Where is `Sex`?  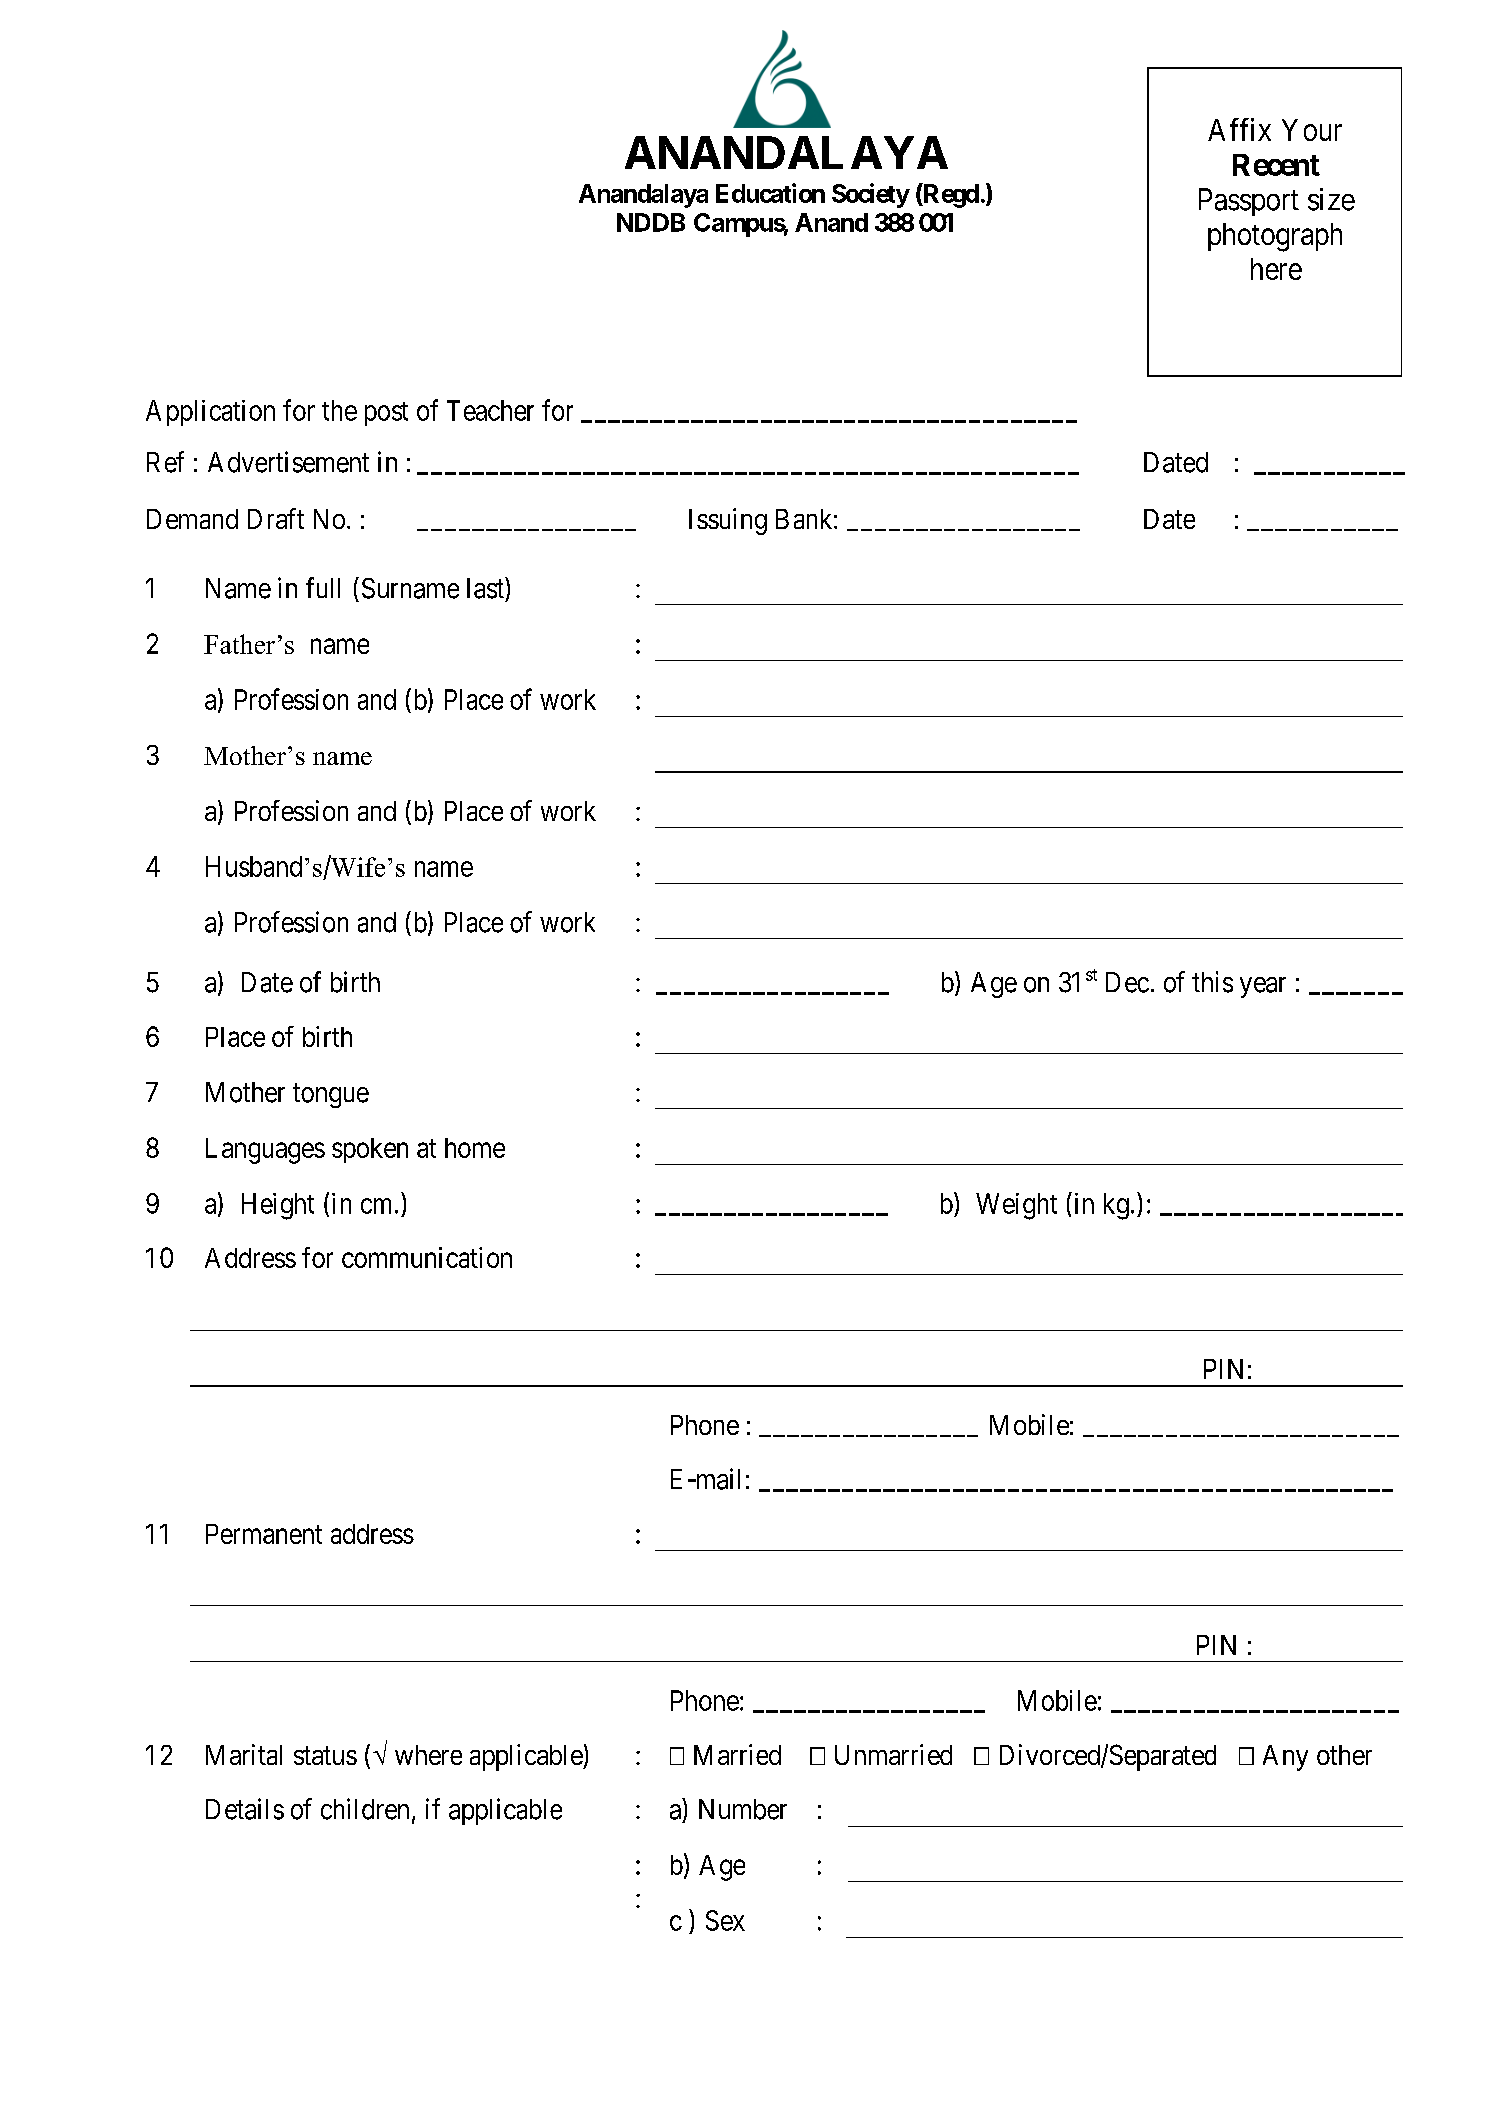
Sex is located at coordinates (725, 1920).
